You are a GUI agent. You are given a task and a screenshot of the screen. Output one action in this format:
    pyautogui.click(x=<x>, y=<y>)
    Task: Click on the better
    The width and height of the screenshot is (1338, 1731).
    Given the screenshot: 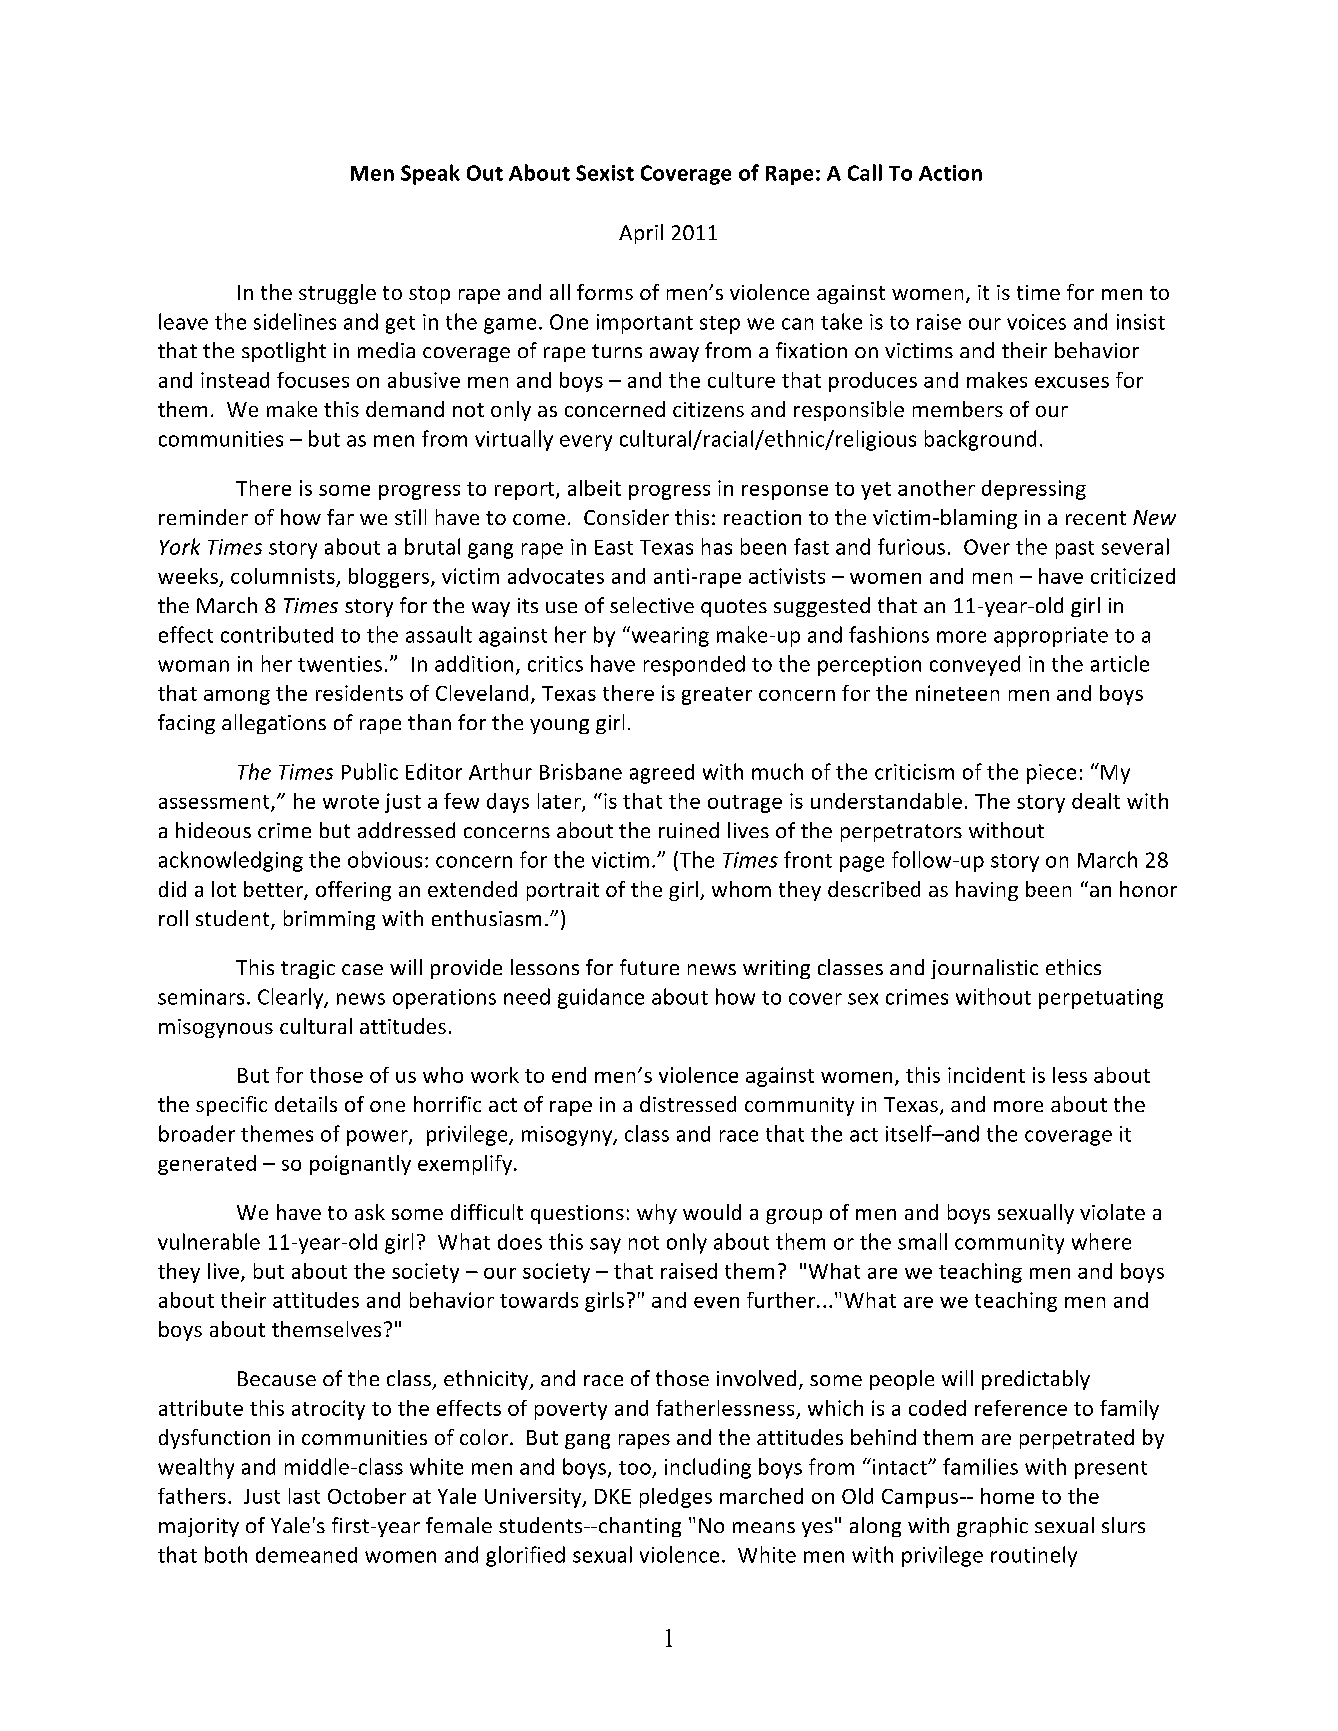 What is the action you would take?
    pyautogui.click(x=274, y=890)
